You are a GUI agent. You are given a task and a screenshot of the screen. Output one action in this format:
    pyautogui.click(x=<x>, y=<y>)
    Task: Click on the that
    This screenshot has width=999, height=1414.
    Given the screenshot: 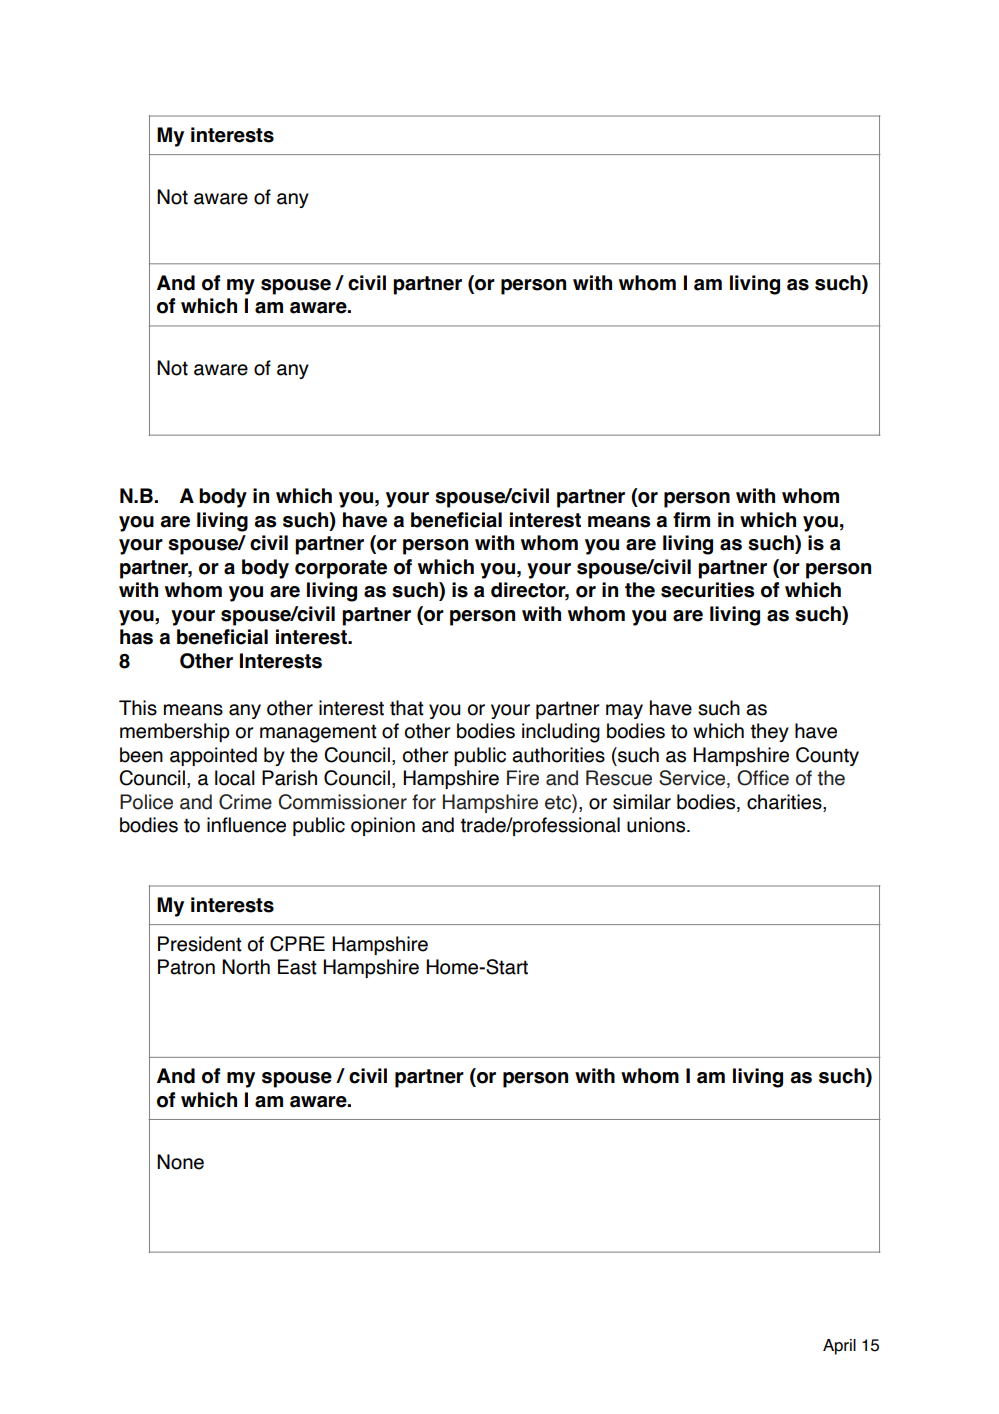 What is the action you would take?
    pyautogui.click(x=407, y=708)
